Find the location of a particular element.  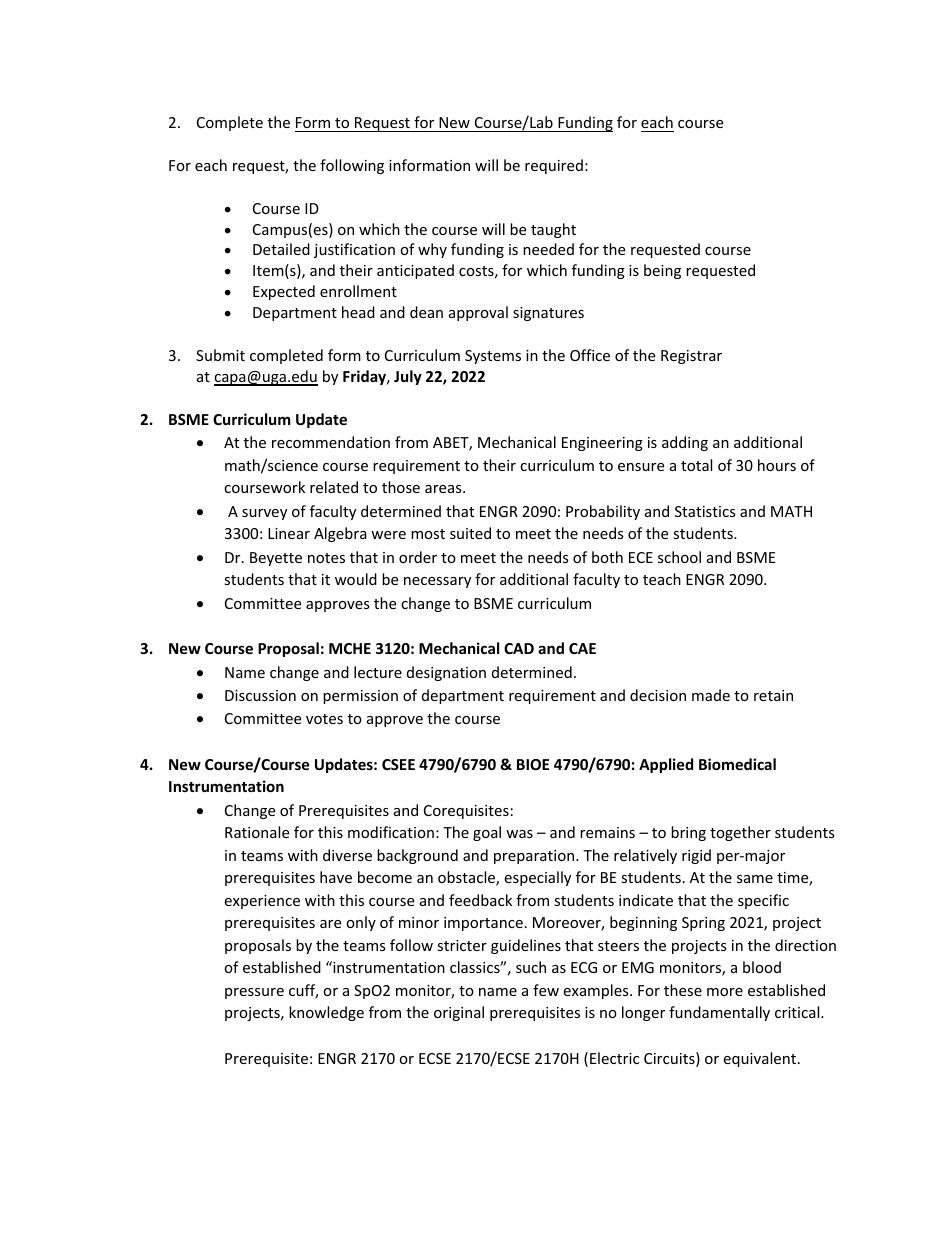

adding is located at coordinates (685, 443).
